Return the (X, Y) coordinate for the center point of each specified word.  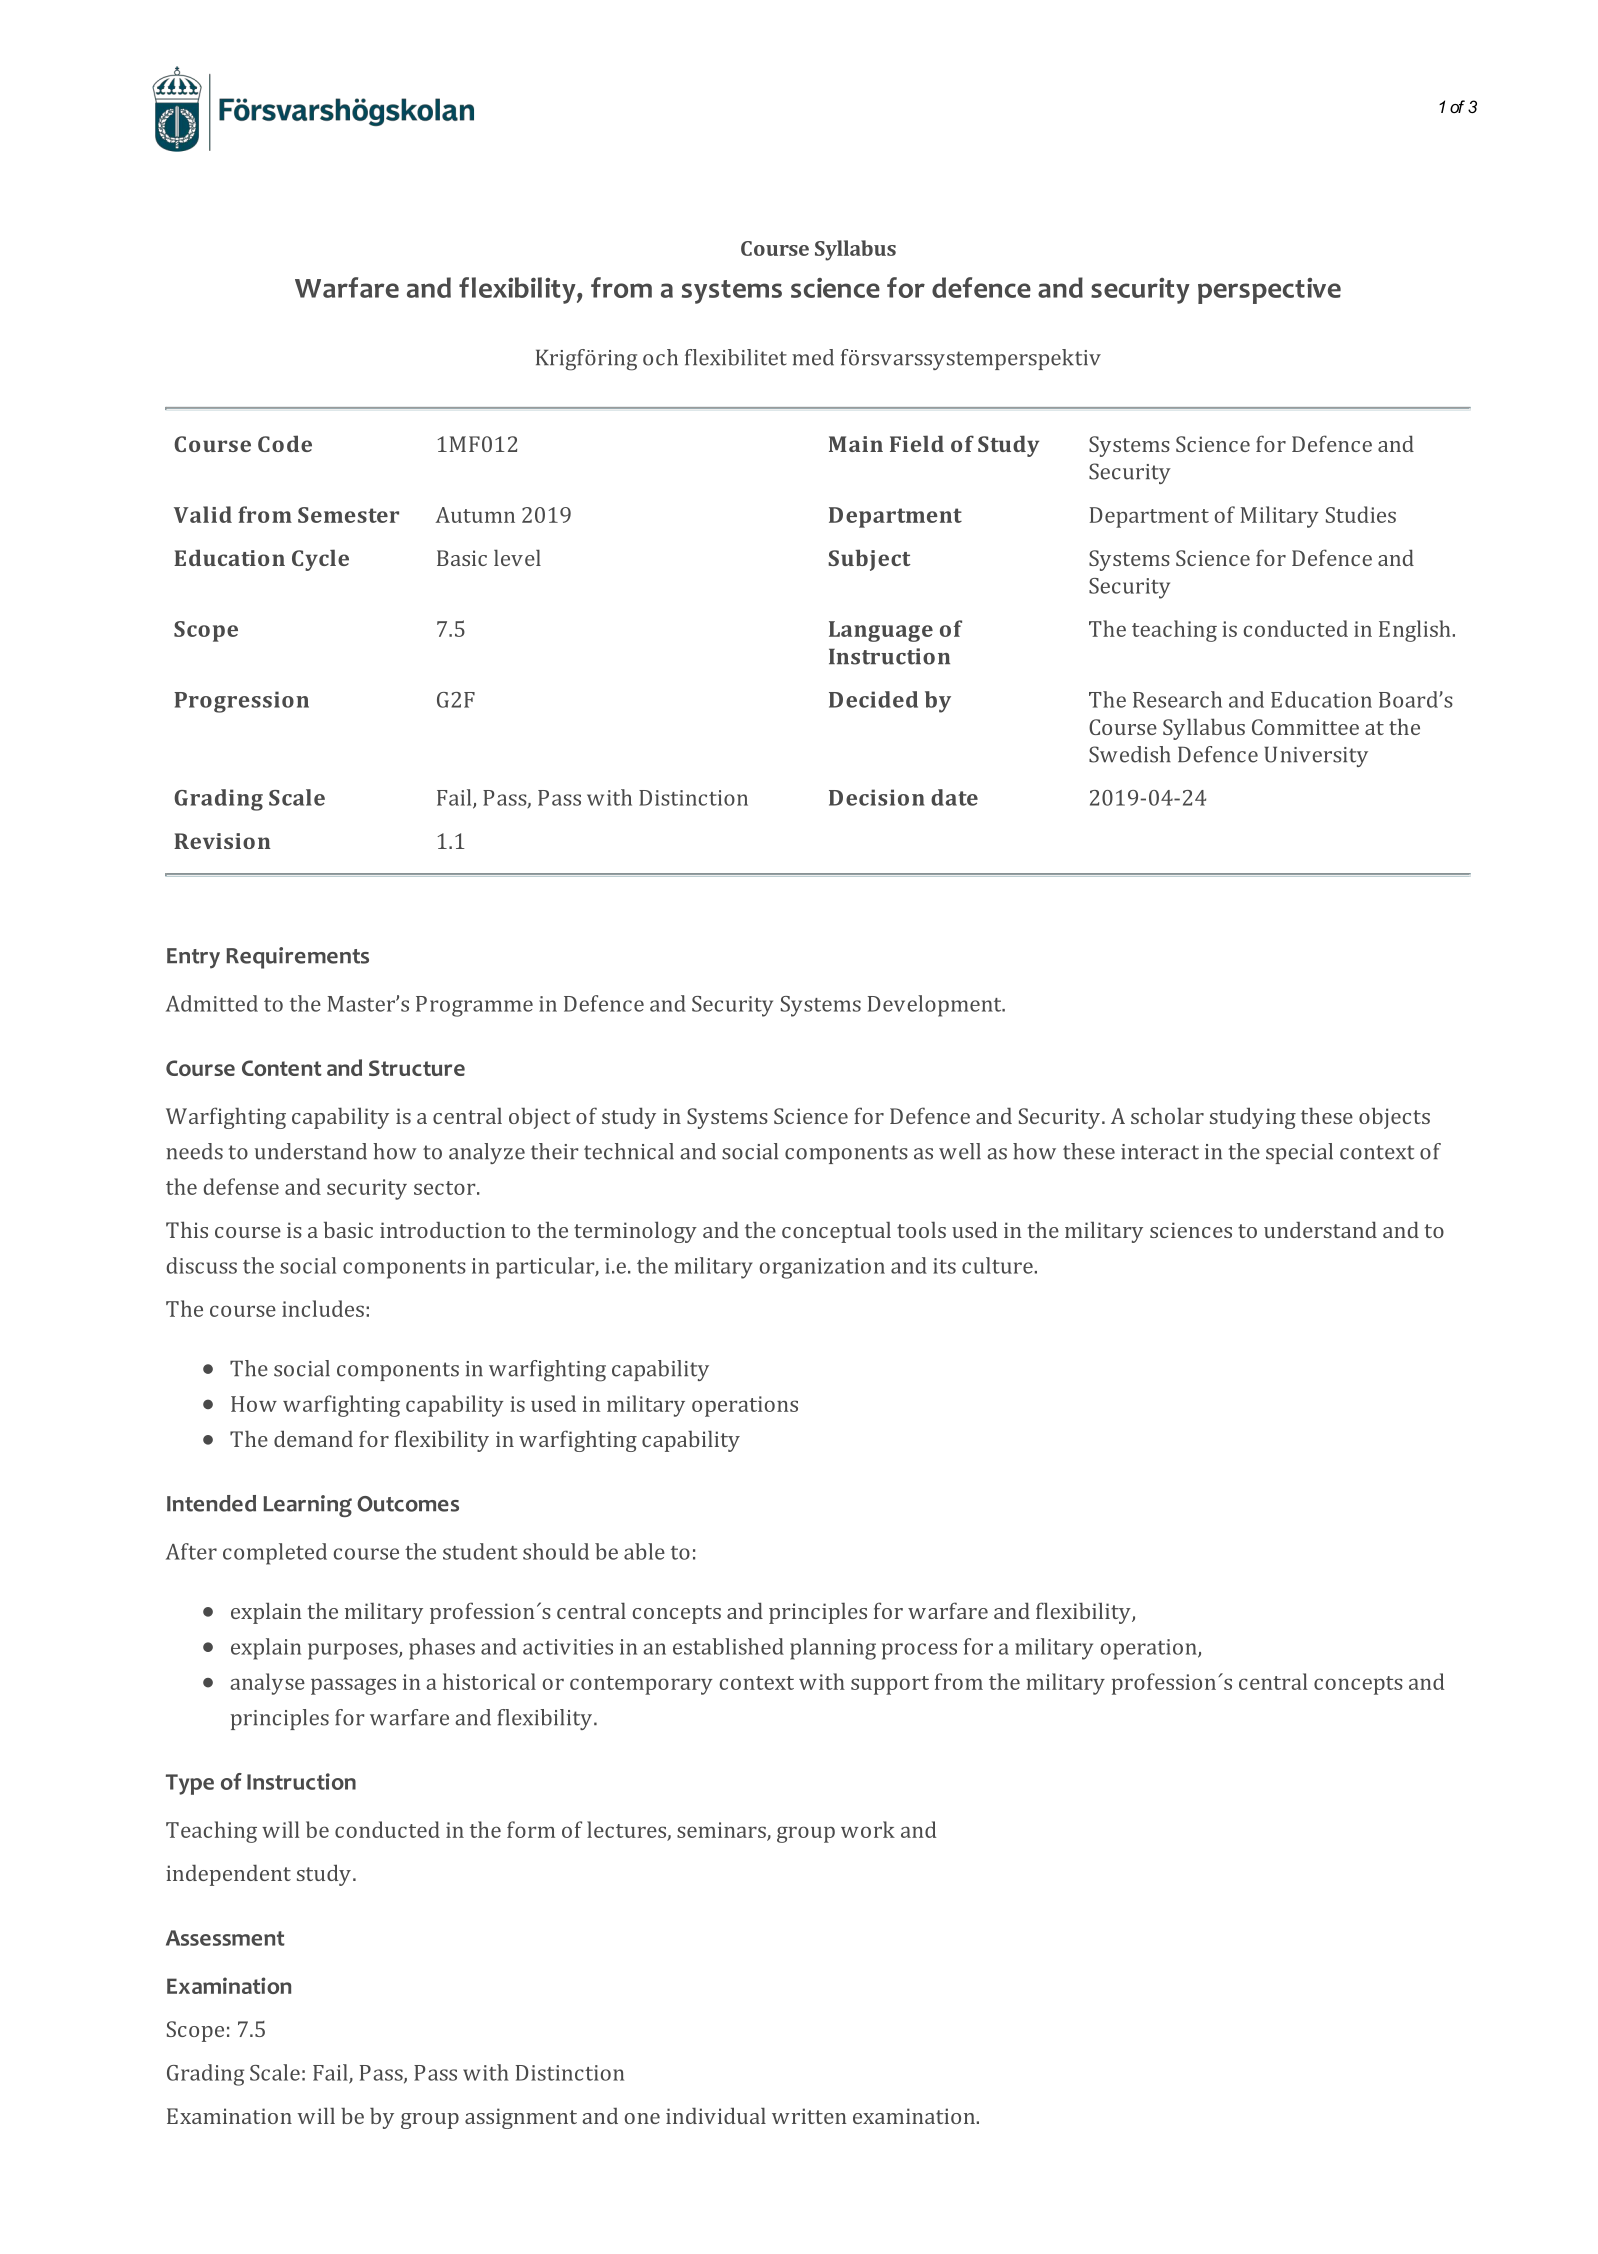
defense (241, 1186)
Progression (241, 702)
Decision (877, 797)
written (809, 2116)
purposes (354, 1651)
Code (285, 443)
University (1316, 756)
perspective (1269, 291)
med (813, 357)
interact (1160, 1152)
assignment (521, 2118)
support (890, 1685)
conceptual (836, 1232)
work (868, 1829)
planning (833, 1649)
